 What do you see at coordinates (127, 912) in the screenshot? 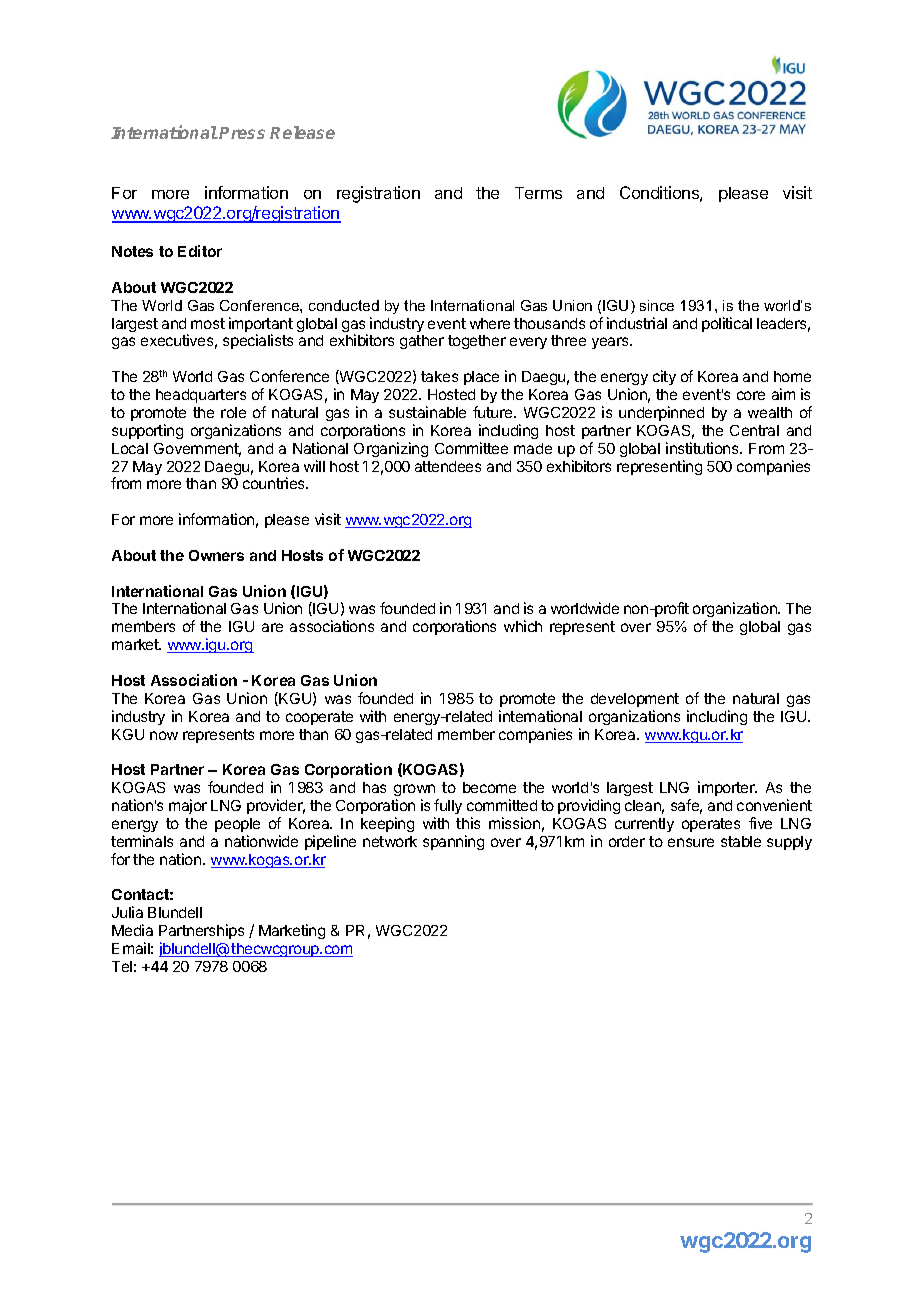
I see `Julia` at bounding box center [127, 912].
